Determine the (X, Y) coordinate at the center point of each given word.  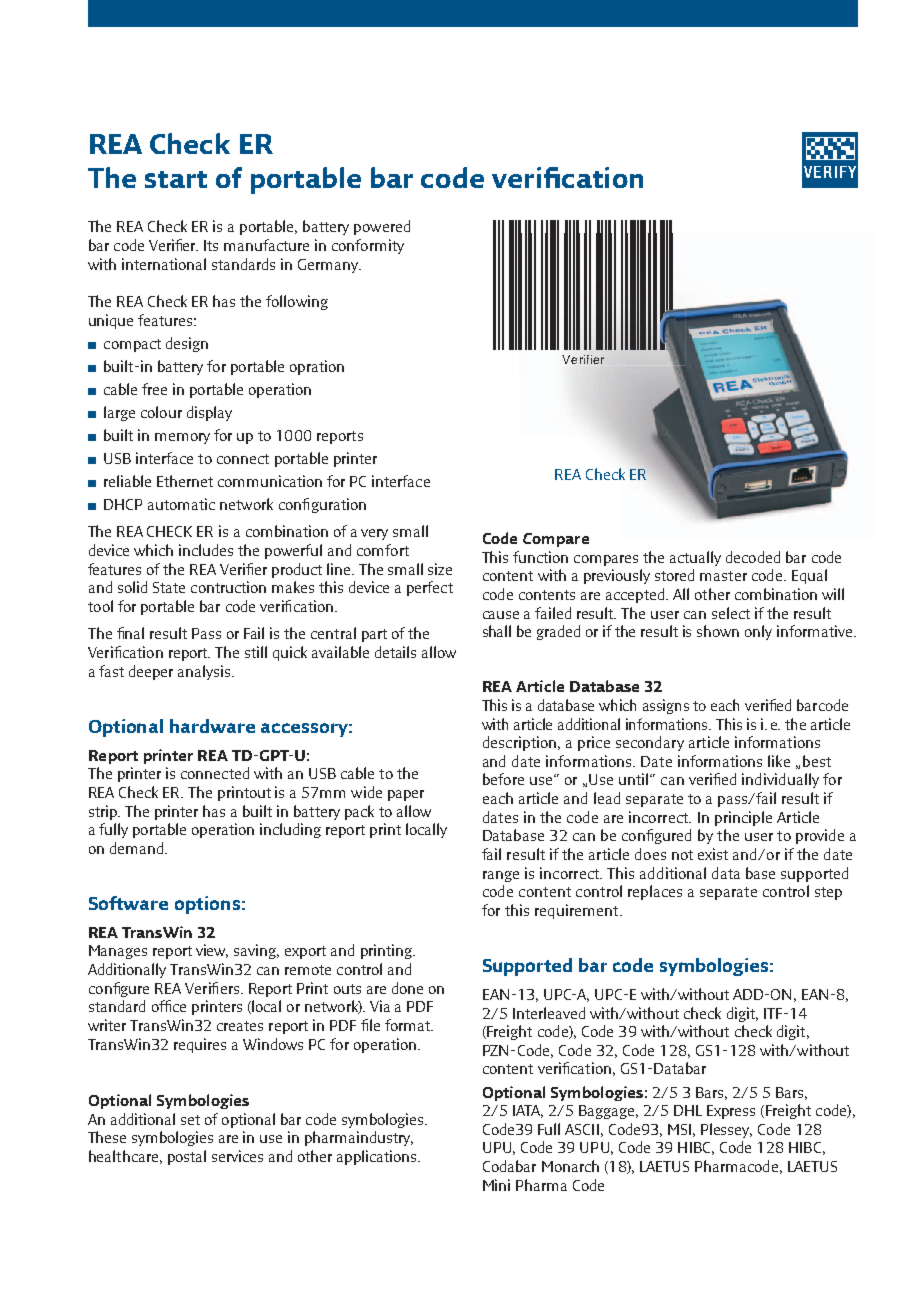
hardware (212, 726)
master (723, 576)
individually (780, 780)
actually (695, 558)
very (374, 534)
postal (187, 1157)
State (169, 587)
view (212, 951)
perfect (430, 588)
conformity (368, 246)
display (209, 413)
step (828, 893)
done (407, 988)
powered (382, 227)
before (503, 779)
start (176, 179)
